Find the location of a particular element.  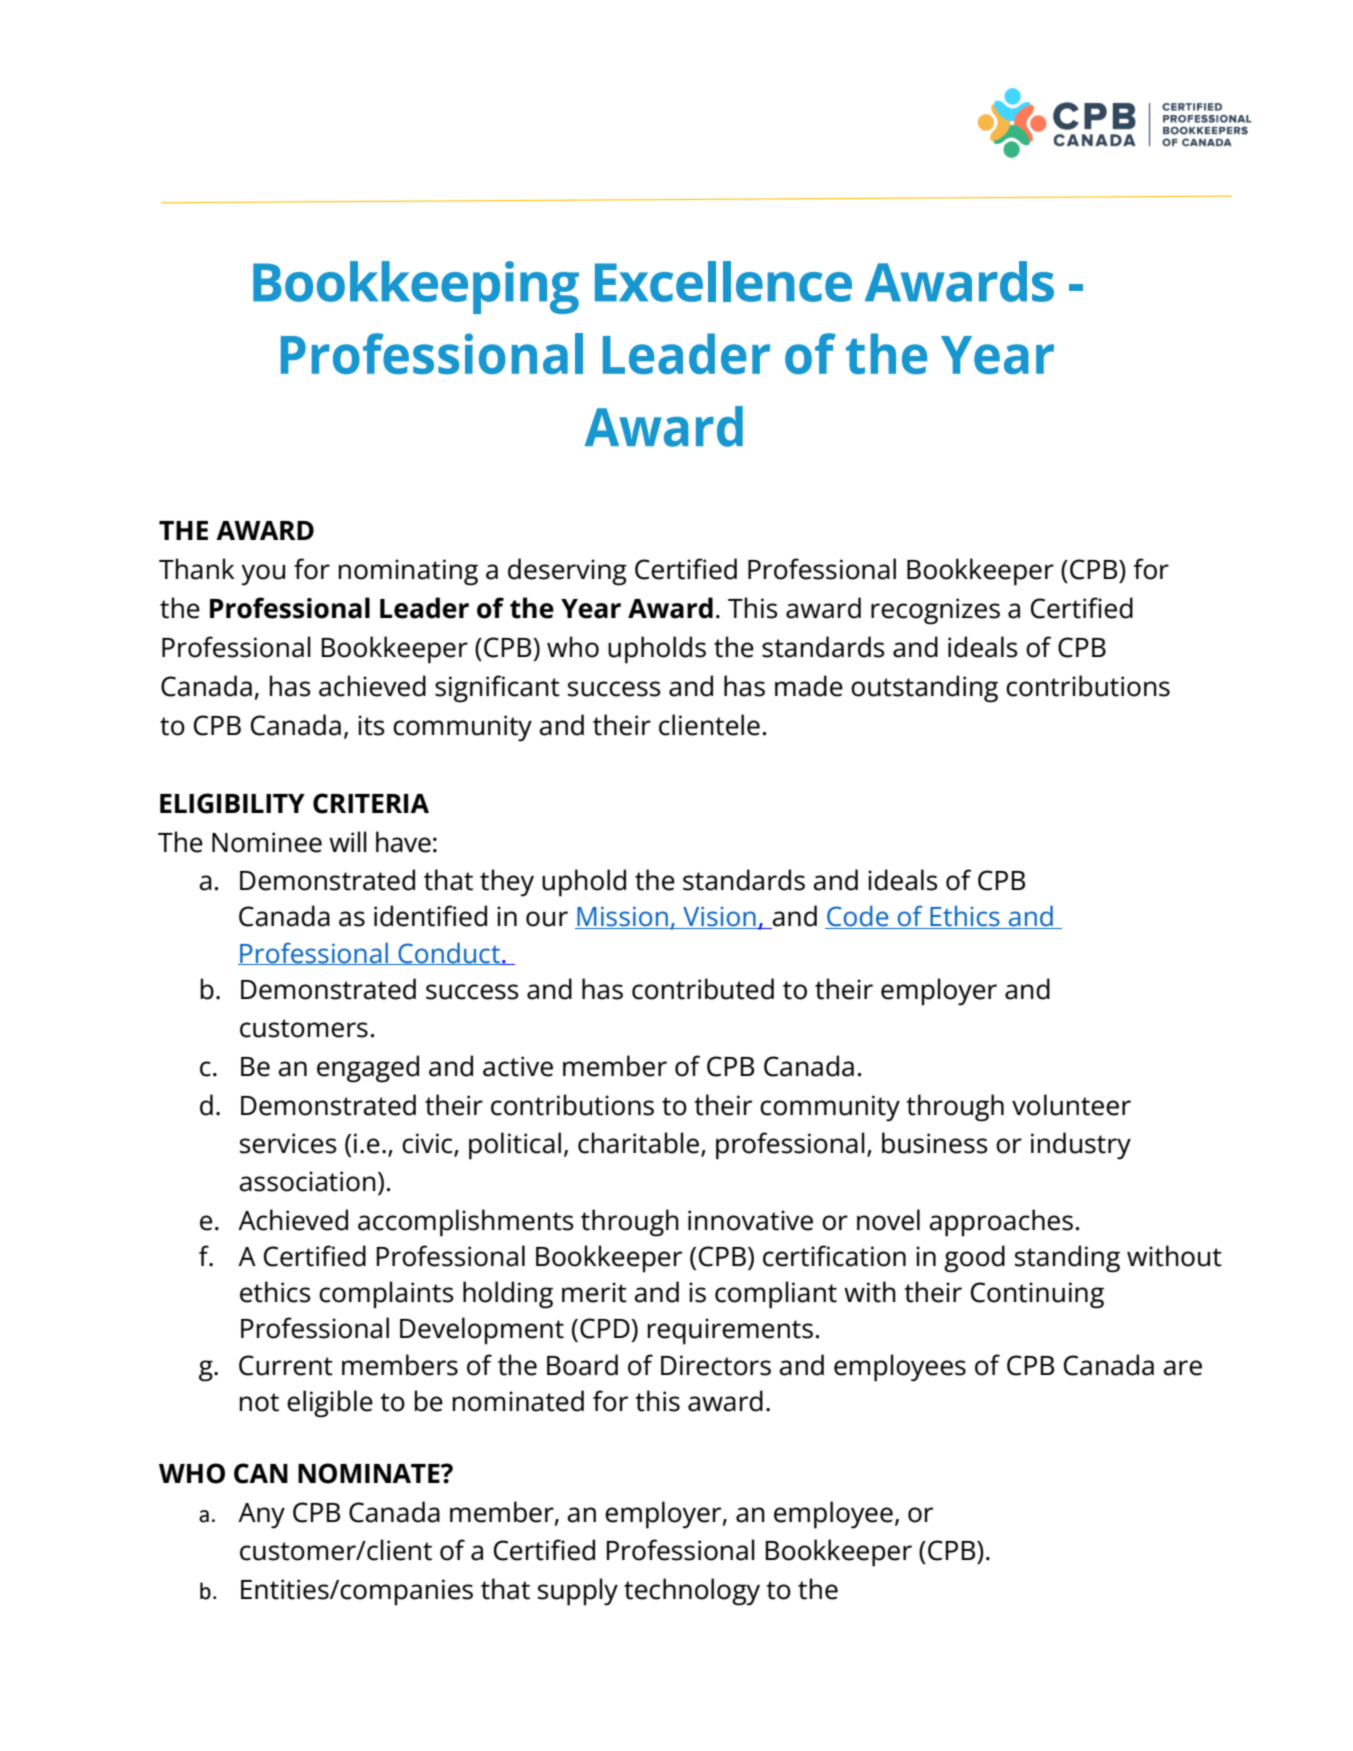

contributed is located at coordinates (703, 989).
